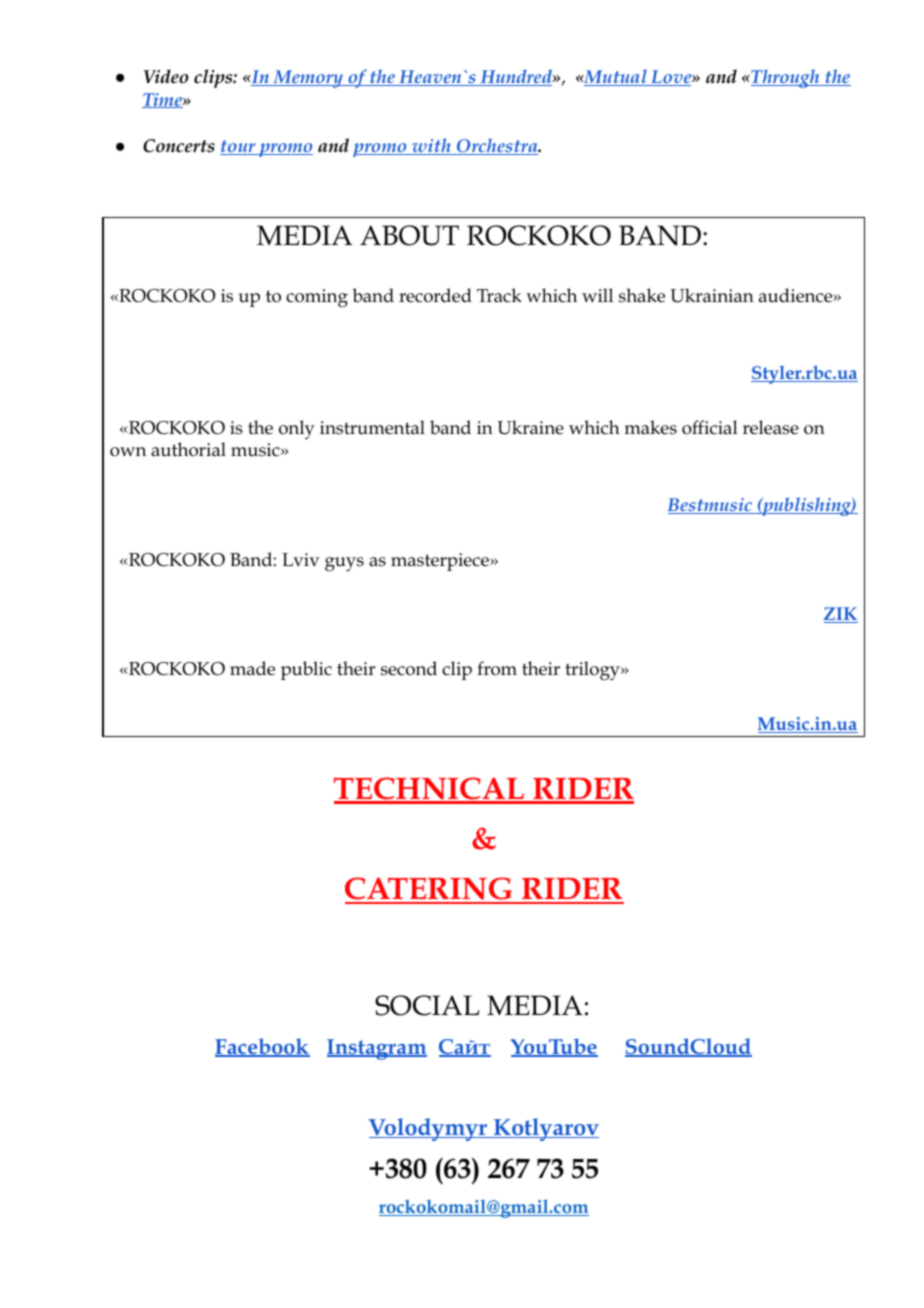 The image size is (924, 1308). I want to click on made, so click(252, 668).
